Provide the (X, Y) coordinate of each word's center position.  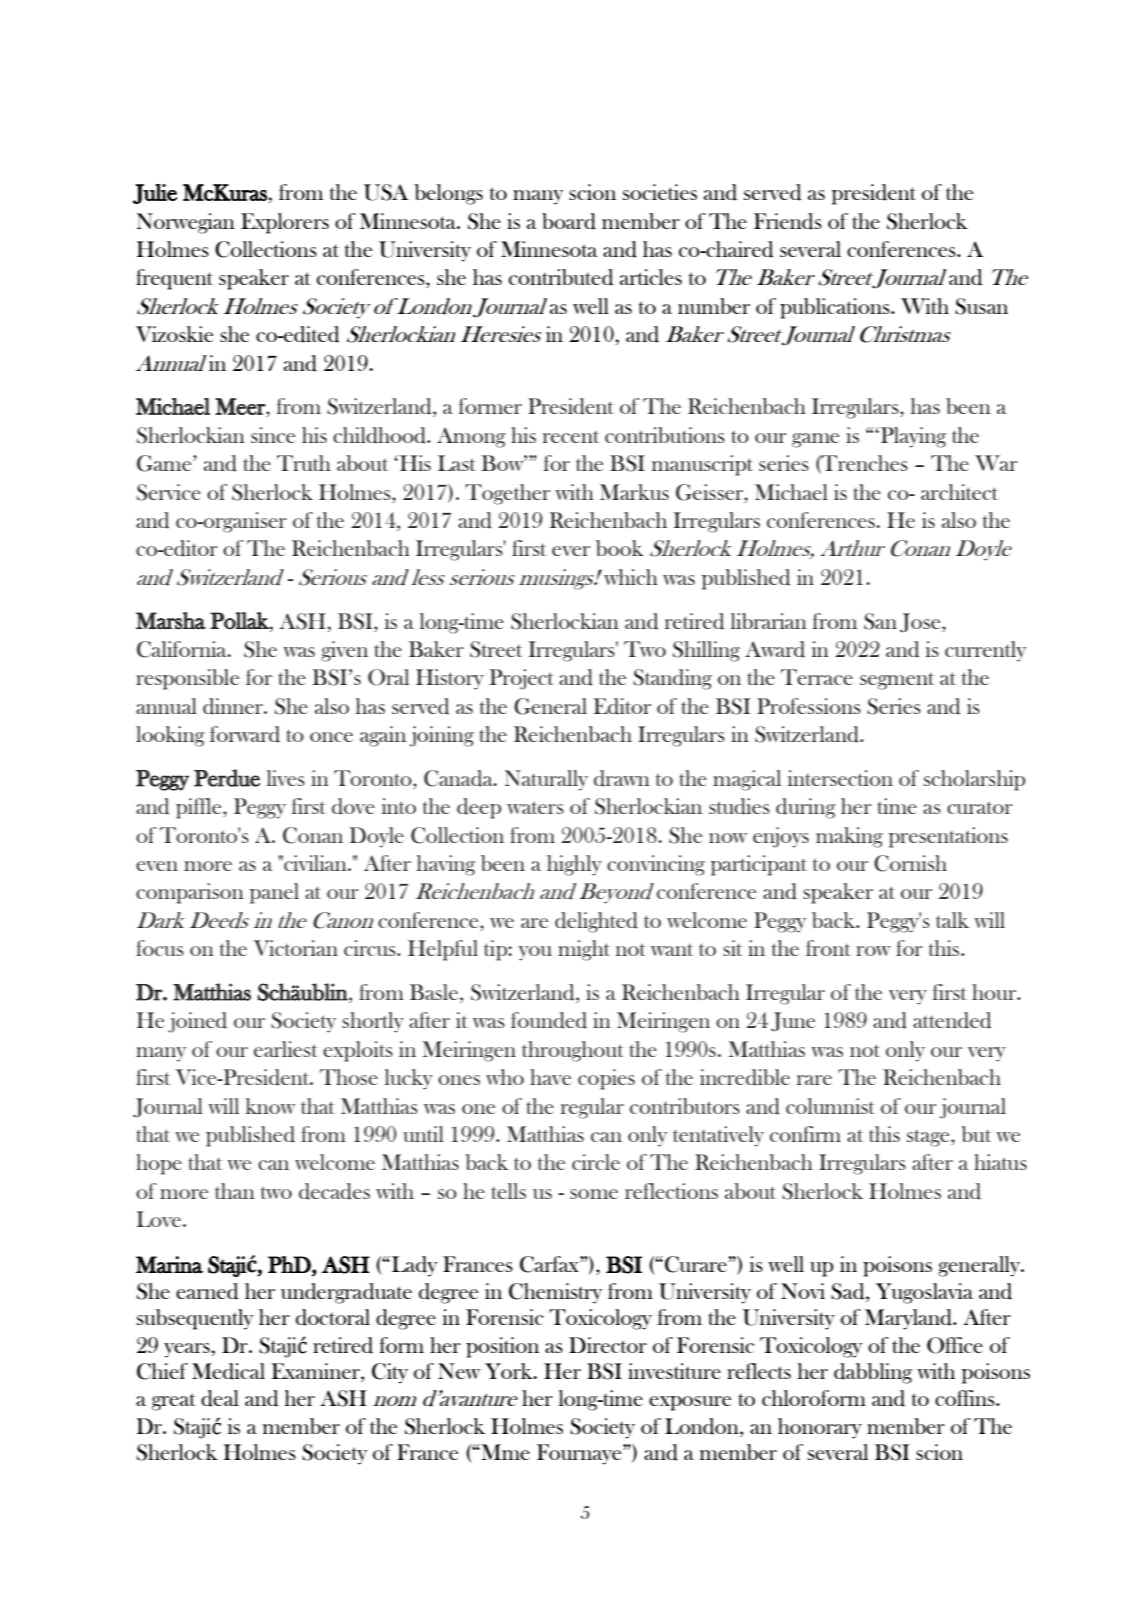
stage (929, 1138)
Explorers (285, 223)
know (270, 1106)
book (620, 548)
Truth (304, 463)
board (569, 221)
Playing (912, 437)
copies (606, 1079)
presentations (948, 837)
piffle (200, 808)
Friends (788, 221)
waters (535, 807)
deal (220, 1398)
